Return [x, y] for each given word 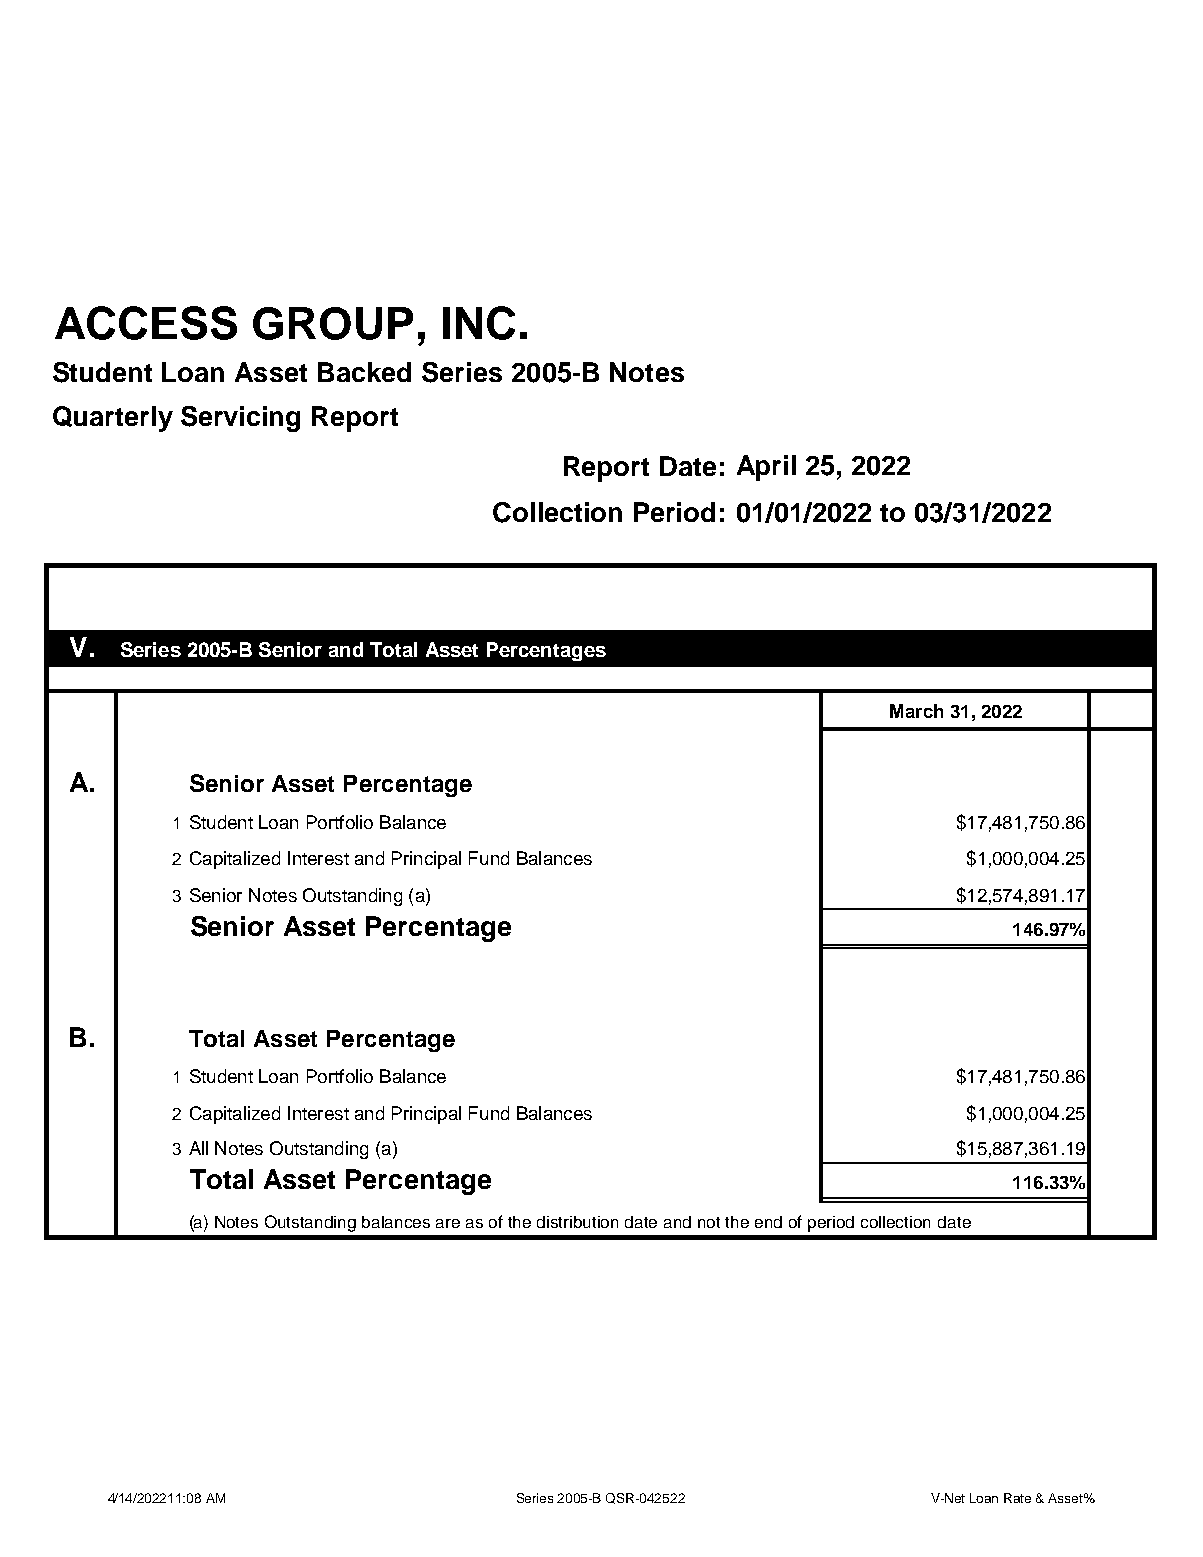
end [768, 1222]
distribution [577, 1222]
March [916, 711]
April [766, 468]
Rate [1017, 1498]
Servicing [240, 419]
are [448, 1223]
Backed [364, 372]
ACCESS [146, 323]
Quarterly [113, 419]
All [198, 1148]
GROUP [333, 323]
